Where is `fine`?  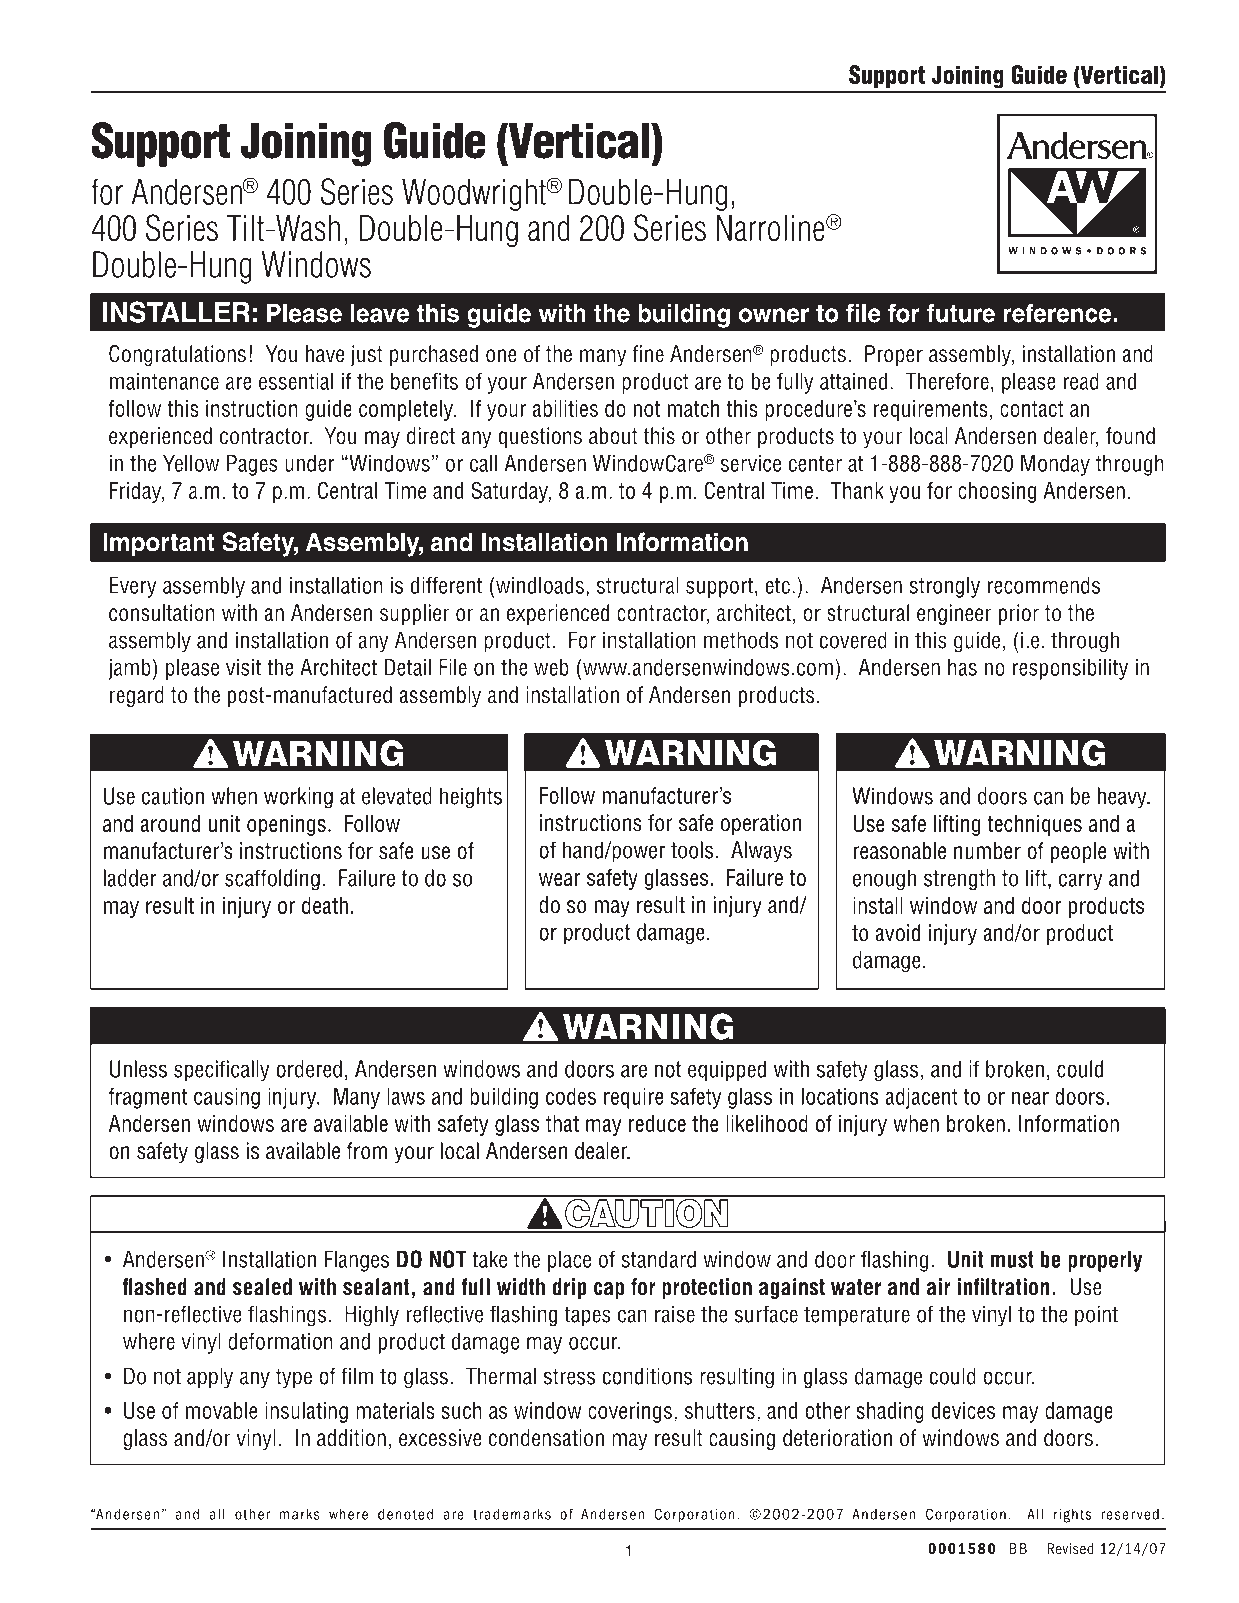
fine is located at coordinates (648, 354).
